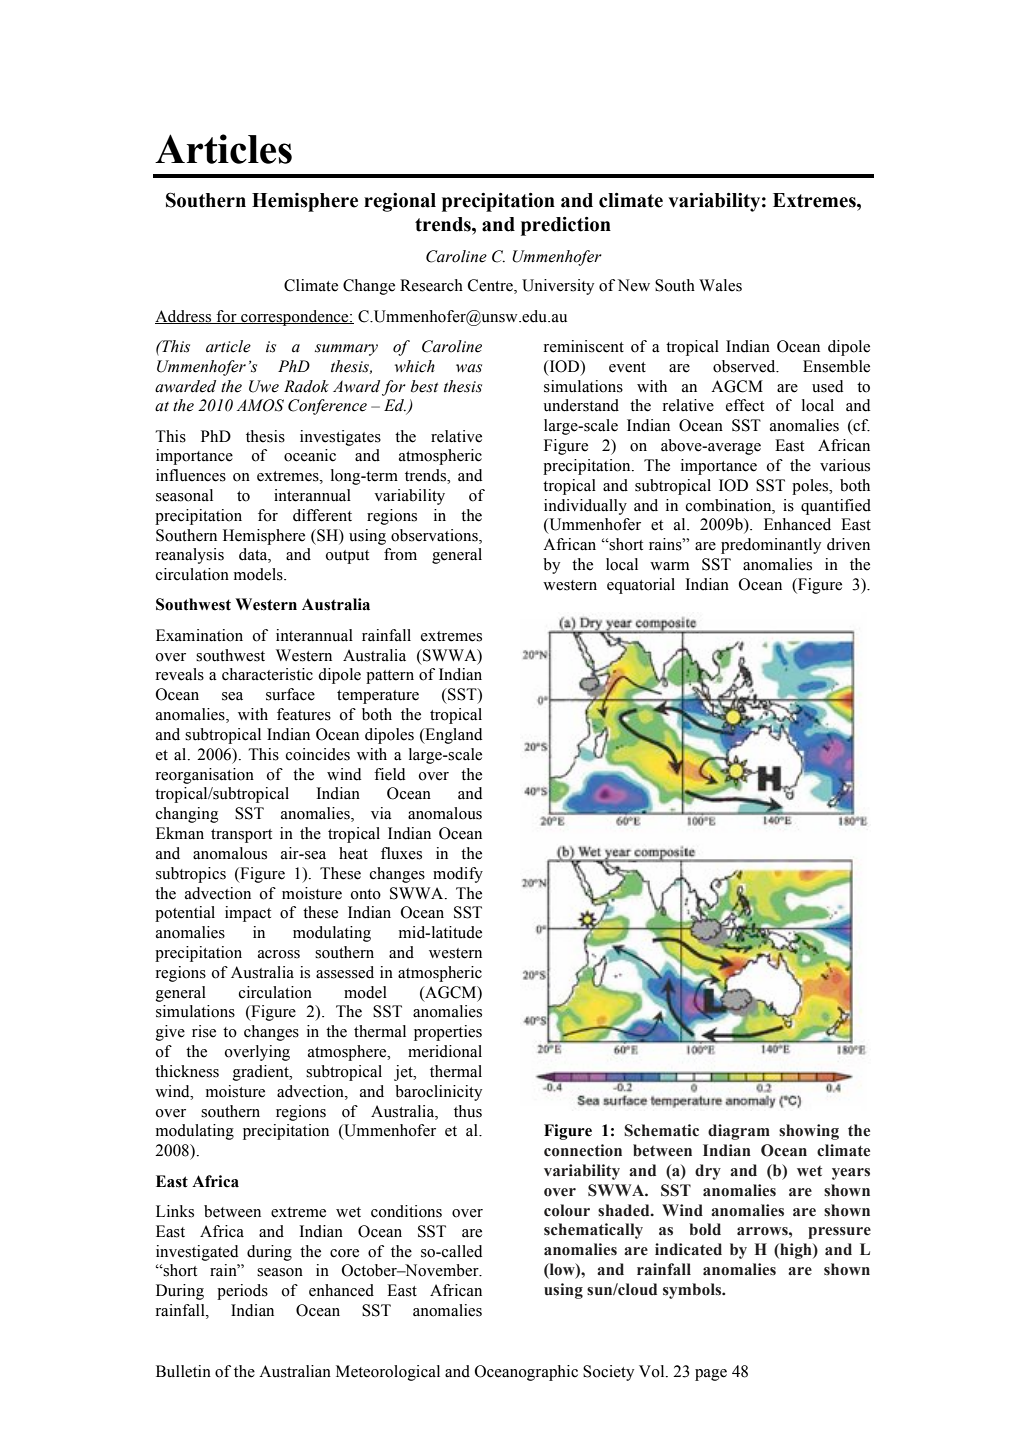  Describe the element at coordinates (242, 1292) in the screenshot. I see `periods` at that location.
